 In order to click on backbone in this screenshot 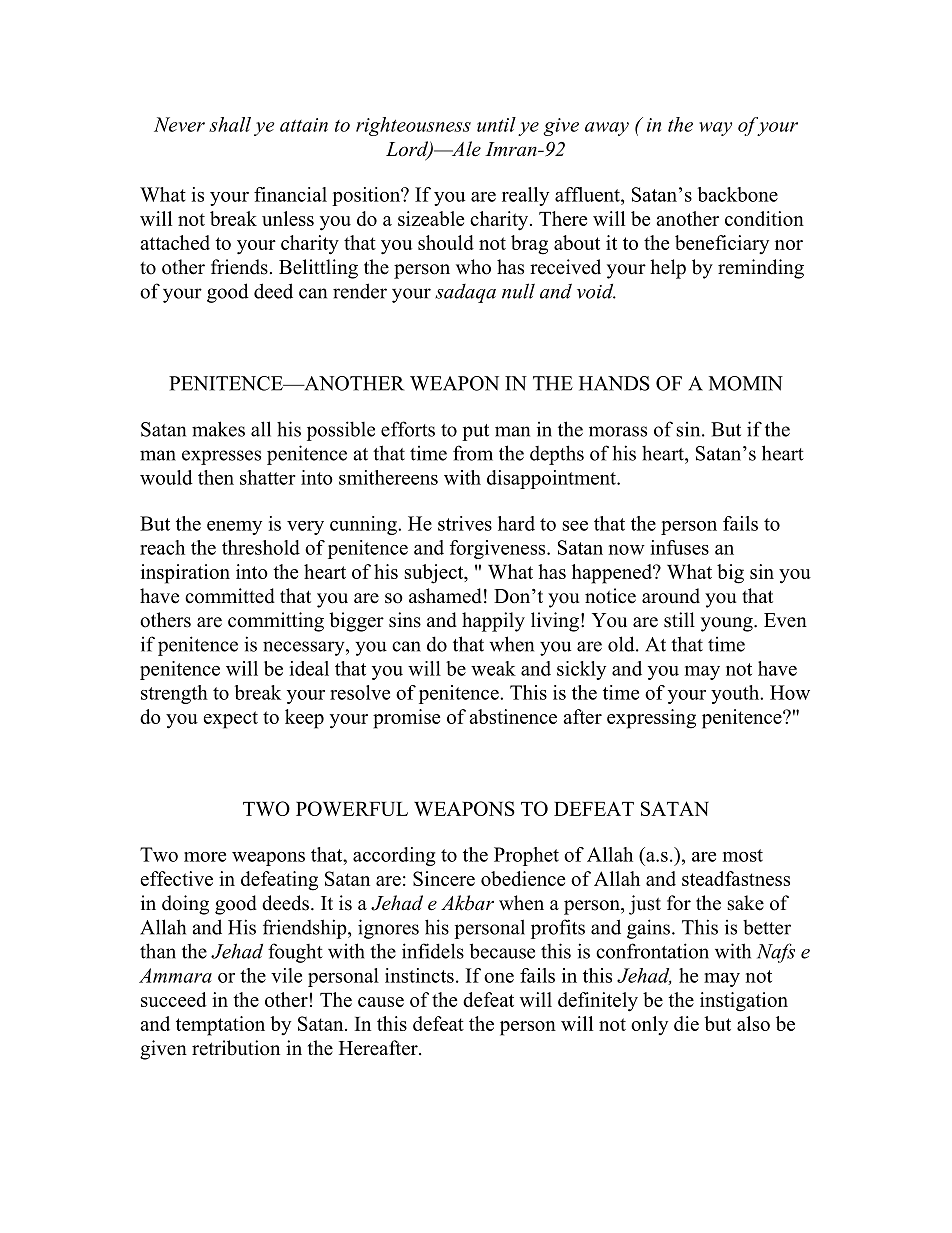, I will do `click(738, 194)`.
